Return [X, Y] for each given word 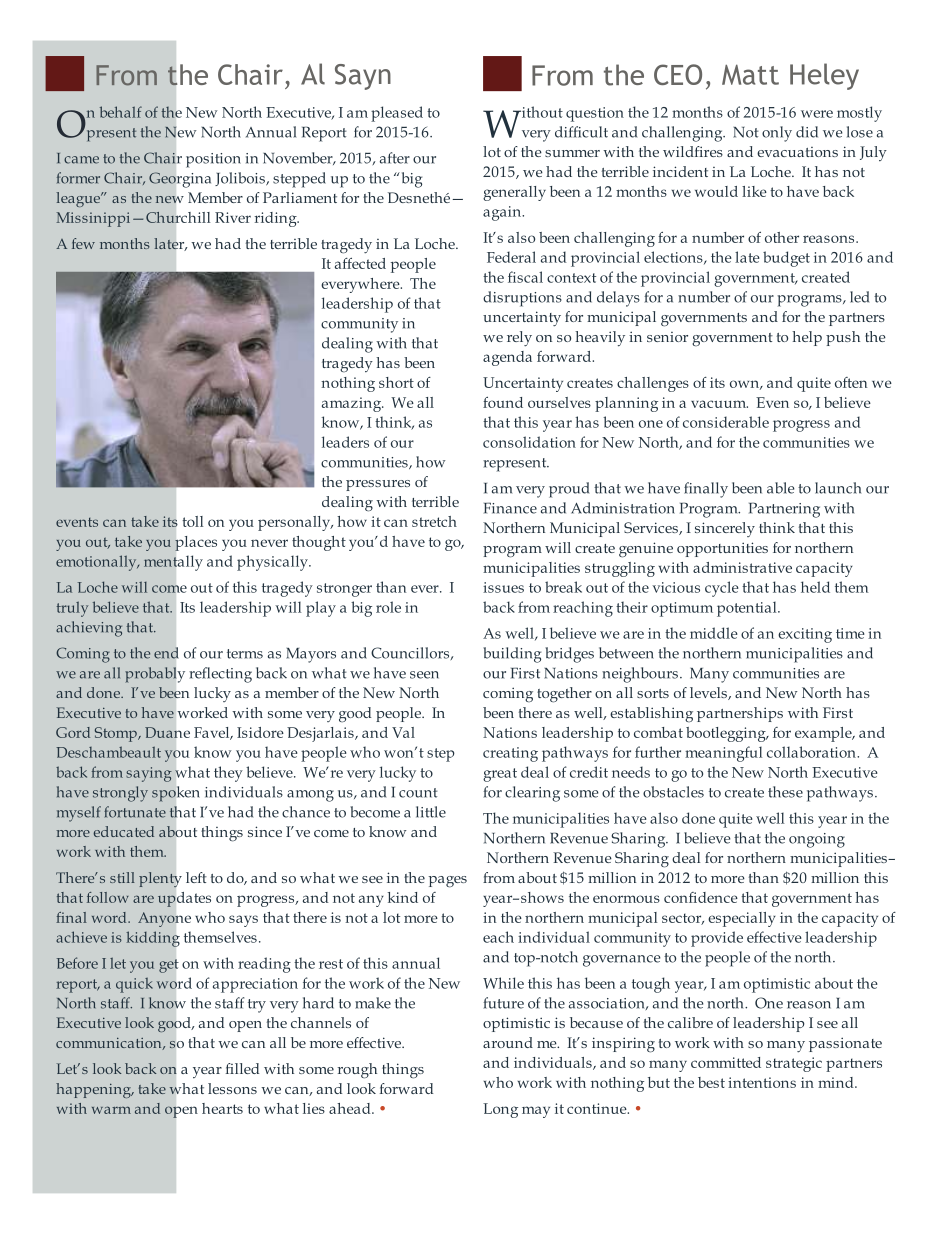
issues [503, 587]
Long [500, 1110]
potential [748, 609]
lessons [232, 1088]
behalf [121, 112]
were [817, 114]
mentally [173, 563]
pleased [397, 114]
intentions [762, 1082]
